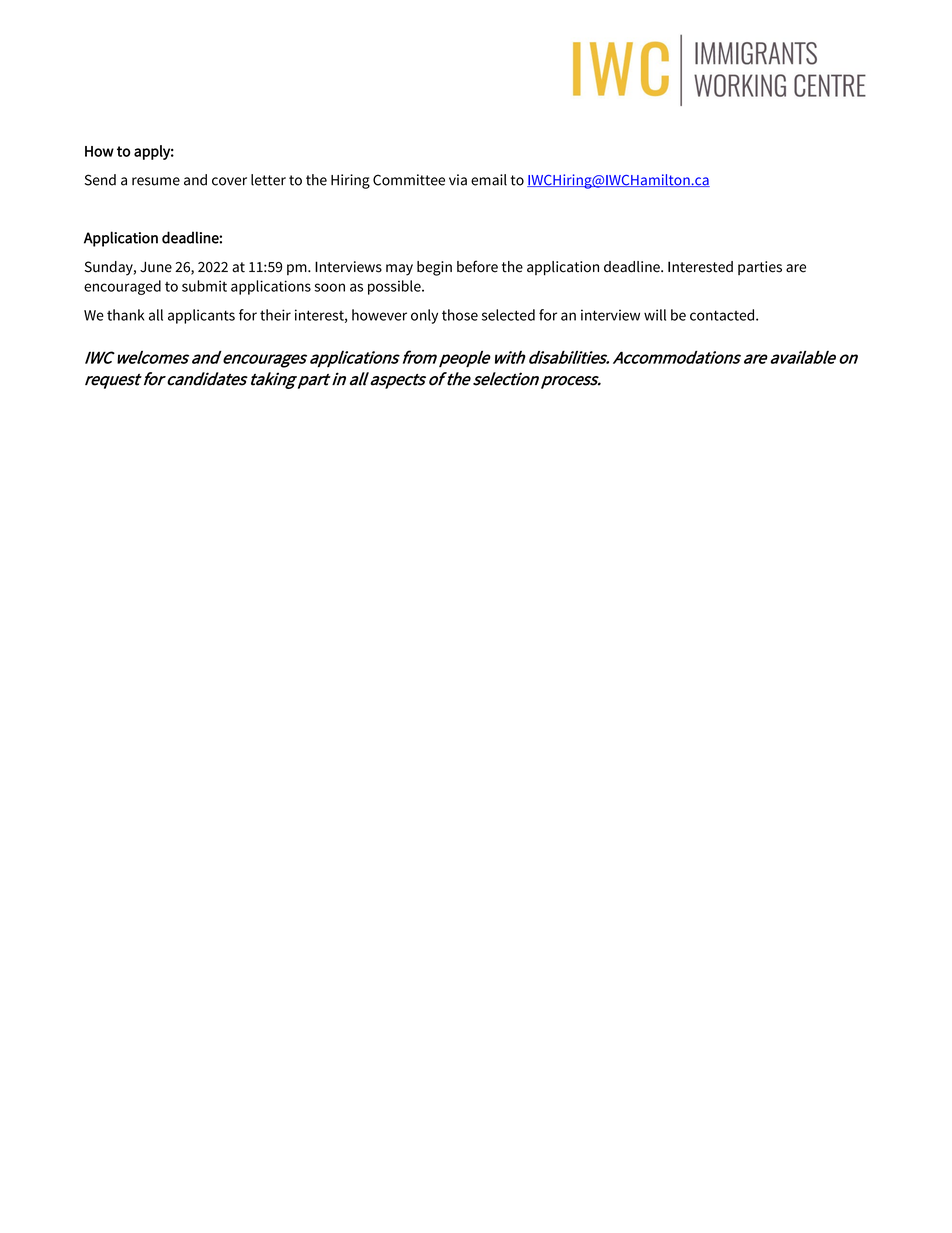  What do you see at coordinates (156, 181) in the screenshot?
I see `resume` at bounding box center [156, 181].
